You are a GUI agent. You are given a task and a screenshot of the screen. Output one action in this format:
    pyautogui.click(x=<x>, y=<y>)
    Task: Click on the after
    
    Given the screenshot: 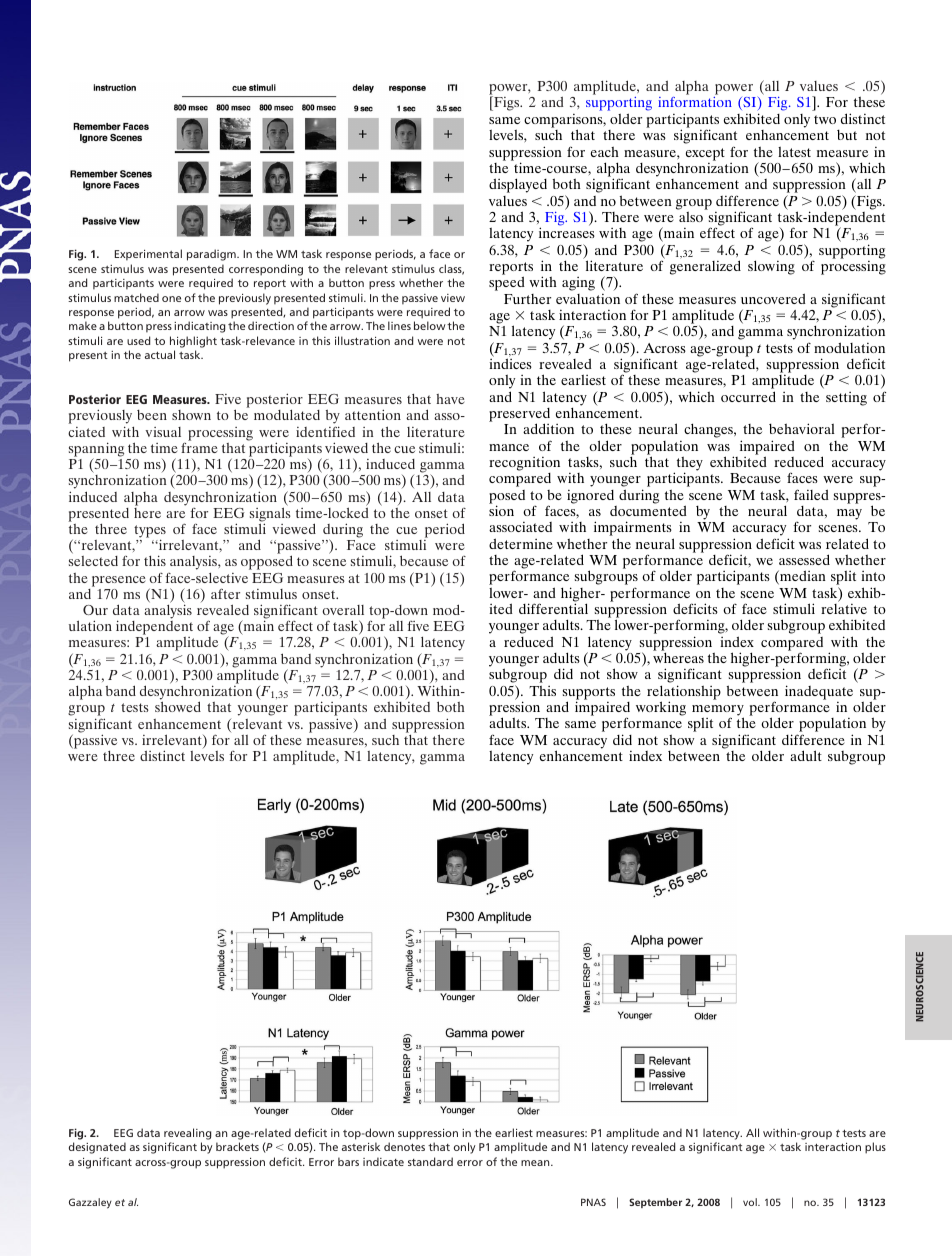 What is the action you would take?
    pyautogui.click(x=225, y=593)
